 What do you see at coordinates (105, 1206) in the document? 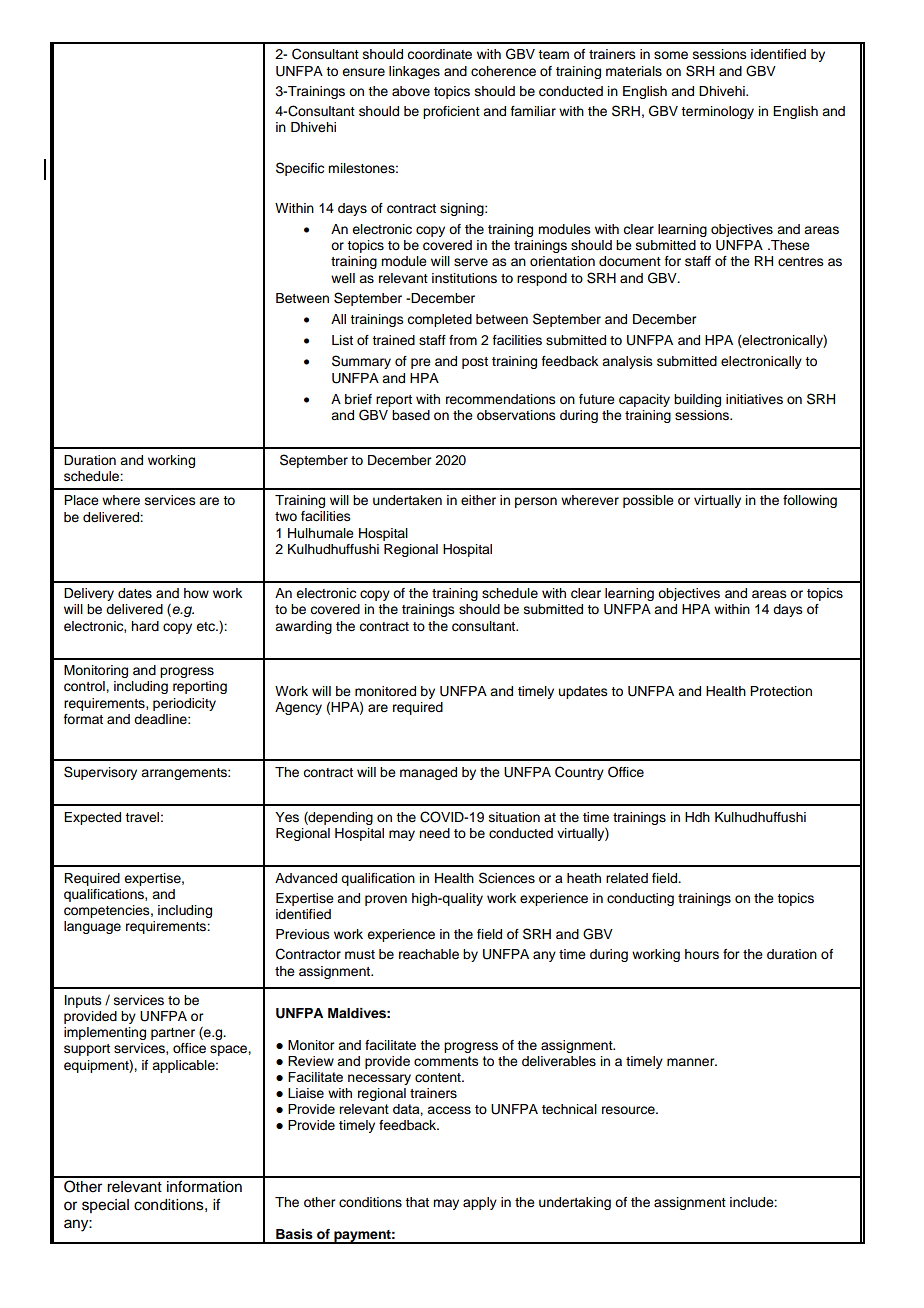
I see `special` at bounding box center [105, 1206].
